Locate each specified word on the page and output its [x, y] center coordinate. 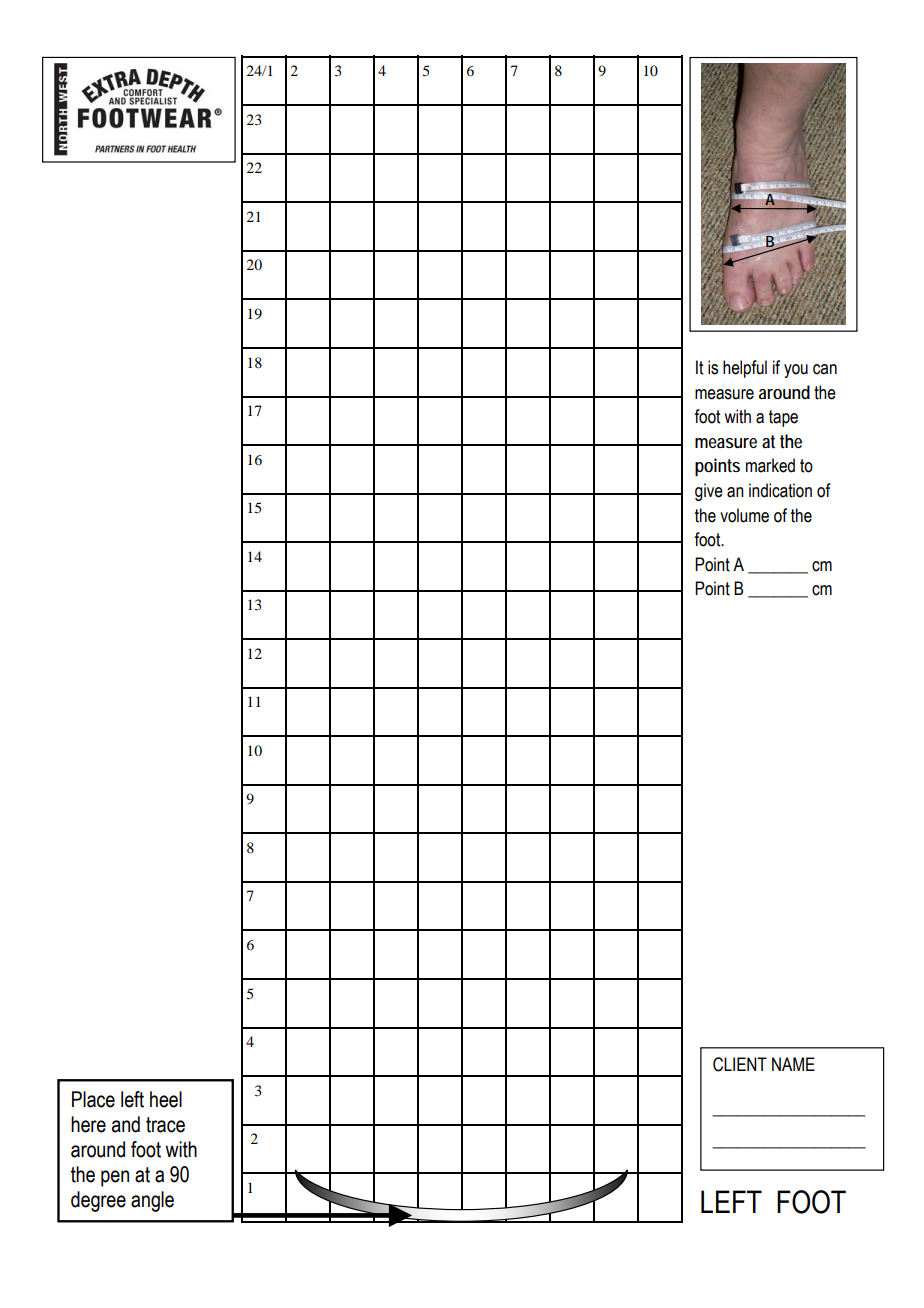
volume [744, 515]
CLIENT [740, 1064]
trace [165, 1125]
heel [166, 1099]
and [126, 1124]
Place [93, 1099]
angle [152, 1201]
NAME [793, 1064]
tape [783, 418]
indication [780, 490]
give [709, 492]
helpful [745, 369]
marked [770, 465]
